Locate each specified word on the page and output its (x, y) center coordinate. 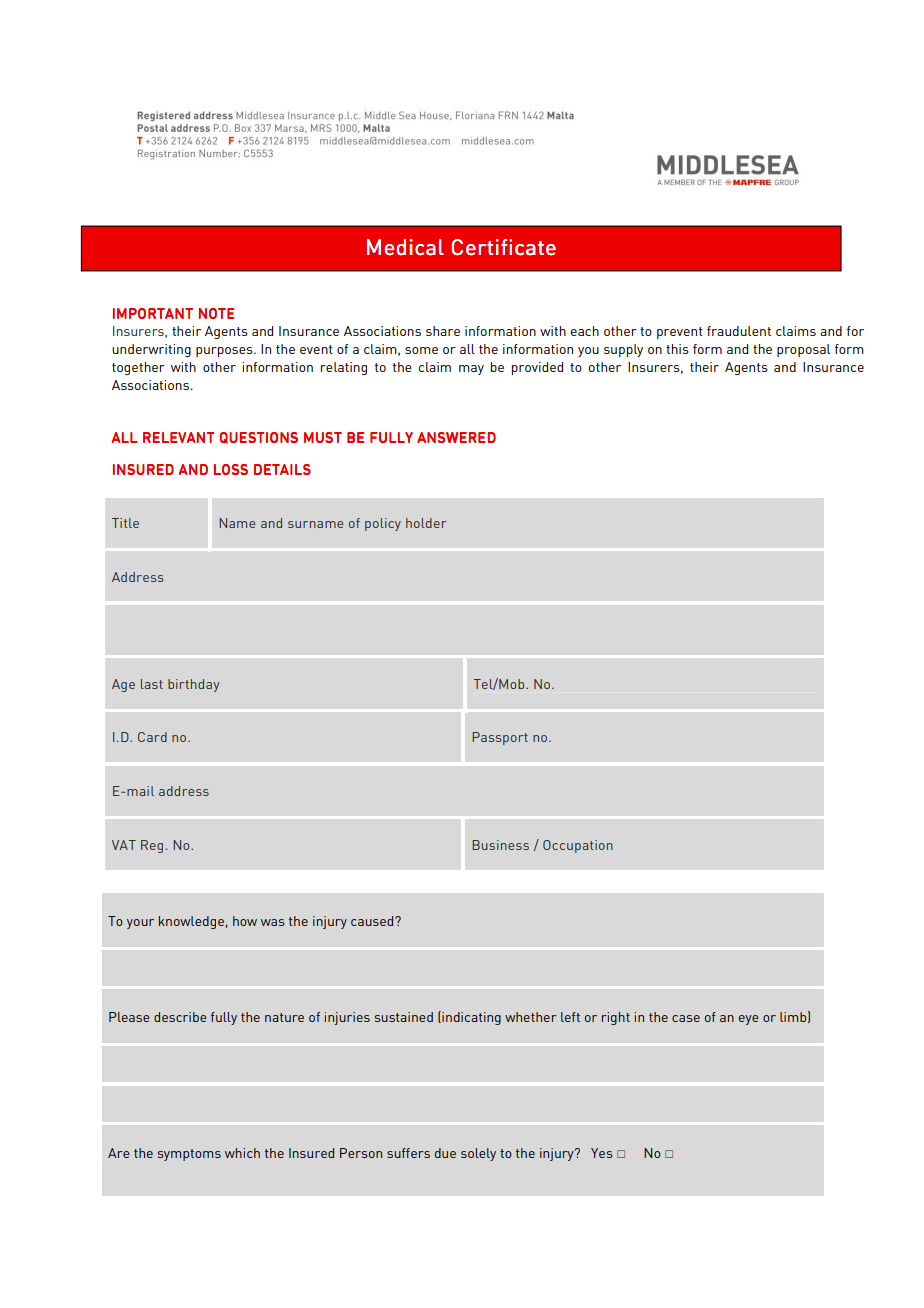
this (677, 349)
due (445, 1153)
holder (426, 523)
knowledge (191, 922)
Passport (500, 738)
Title (125, 523)
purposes (225, 352)
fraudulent (739, 331)
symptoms (189, 1155)
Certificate (503, 247)
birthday (194, 685)
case (686, 1018)
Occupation (578, 846)
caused (373, 921)
